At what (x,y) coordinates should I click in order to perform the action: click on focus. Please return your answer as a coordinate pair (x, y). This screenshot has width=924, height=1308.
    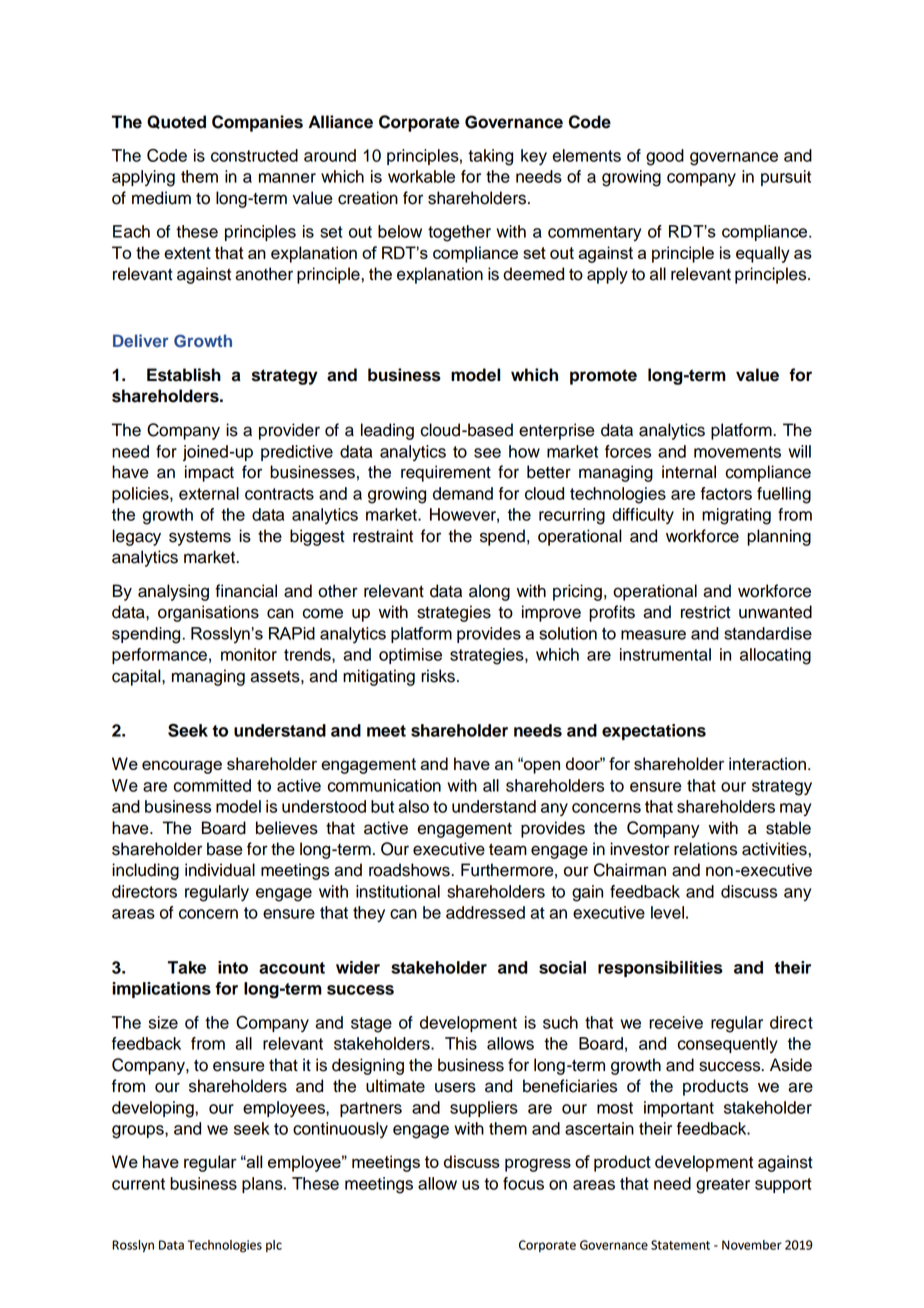
    Looking at the image, I should click on (523, 1183).
